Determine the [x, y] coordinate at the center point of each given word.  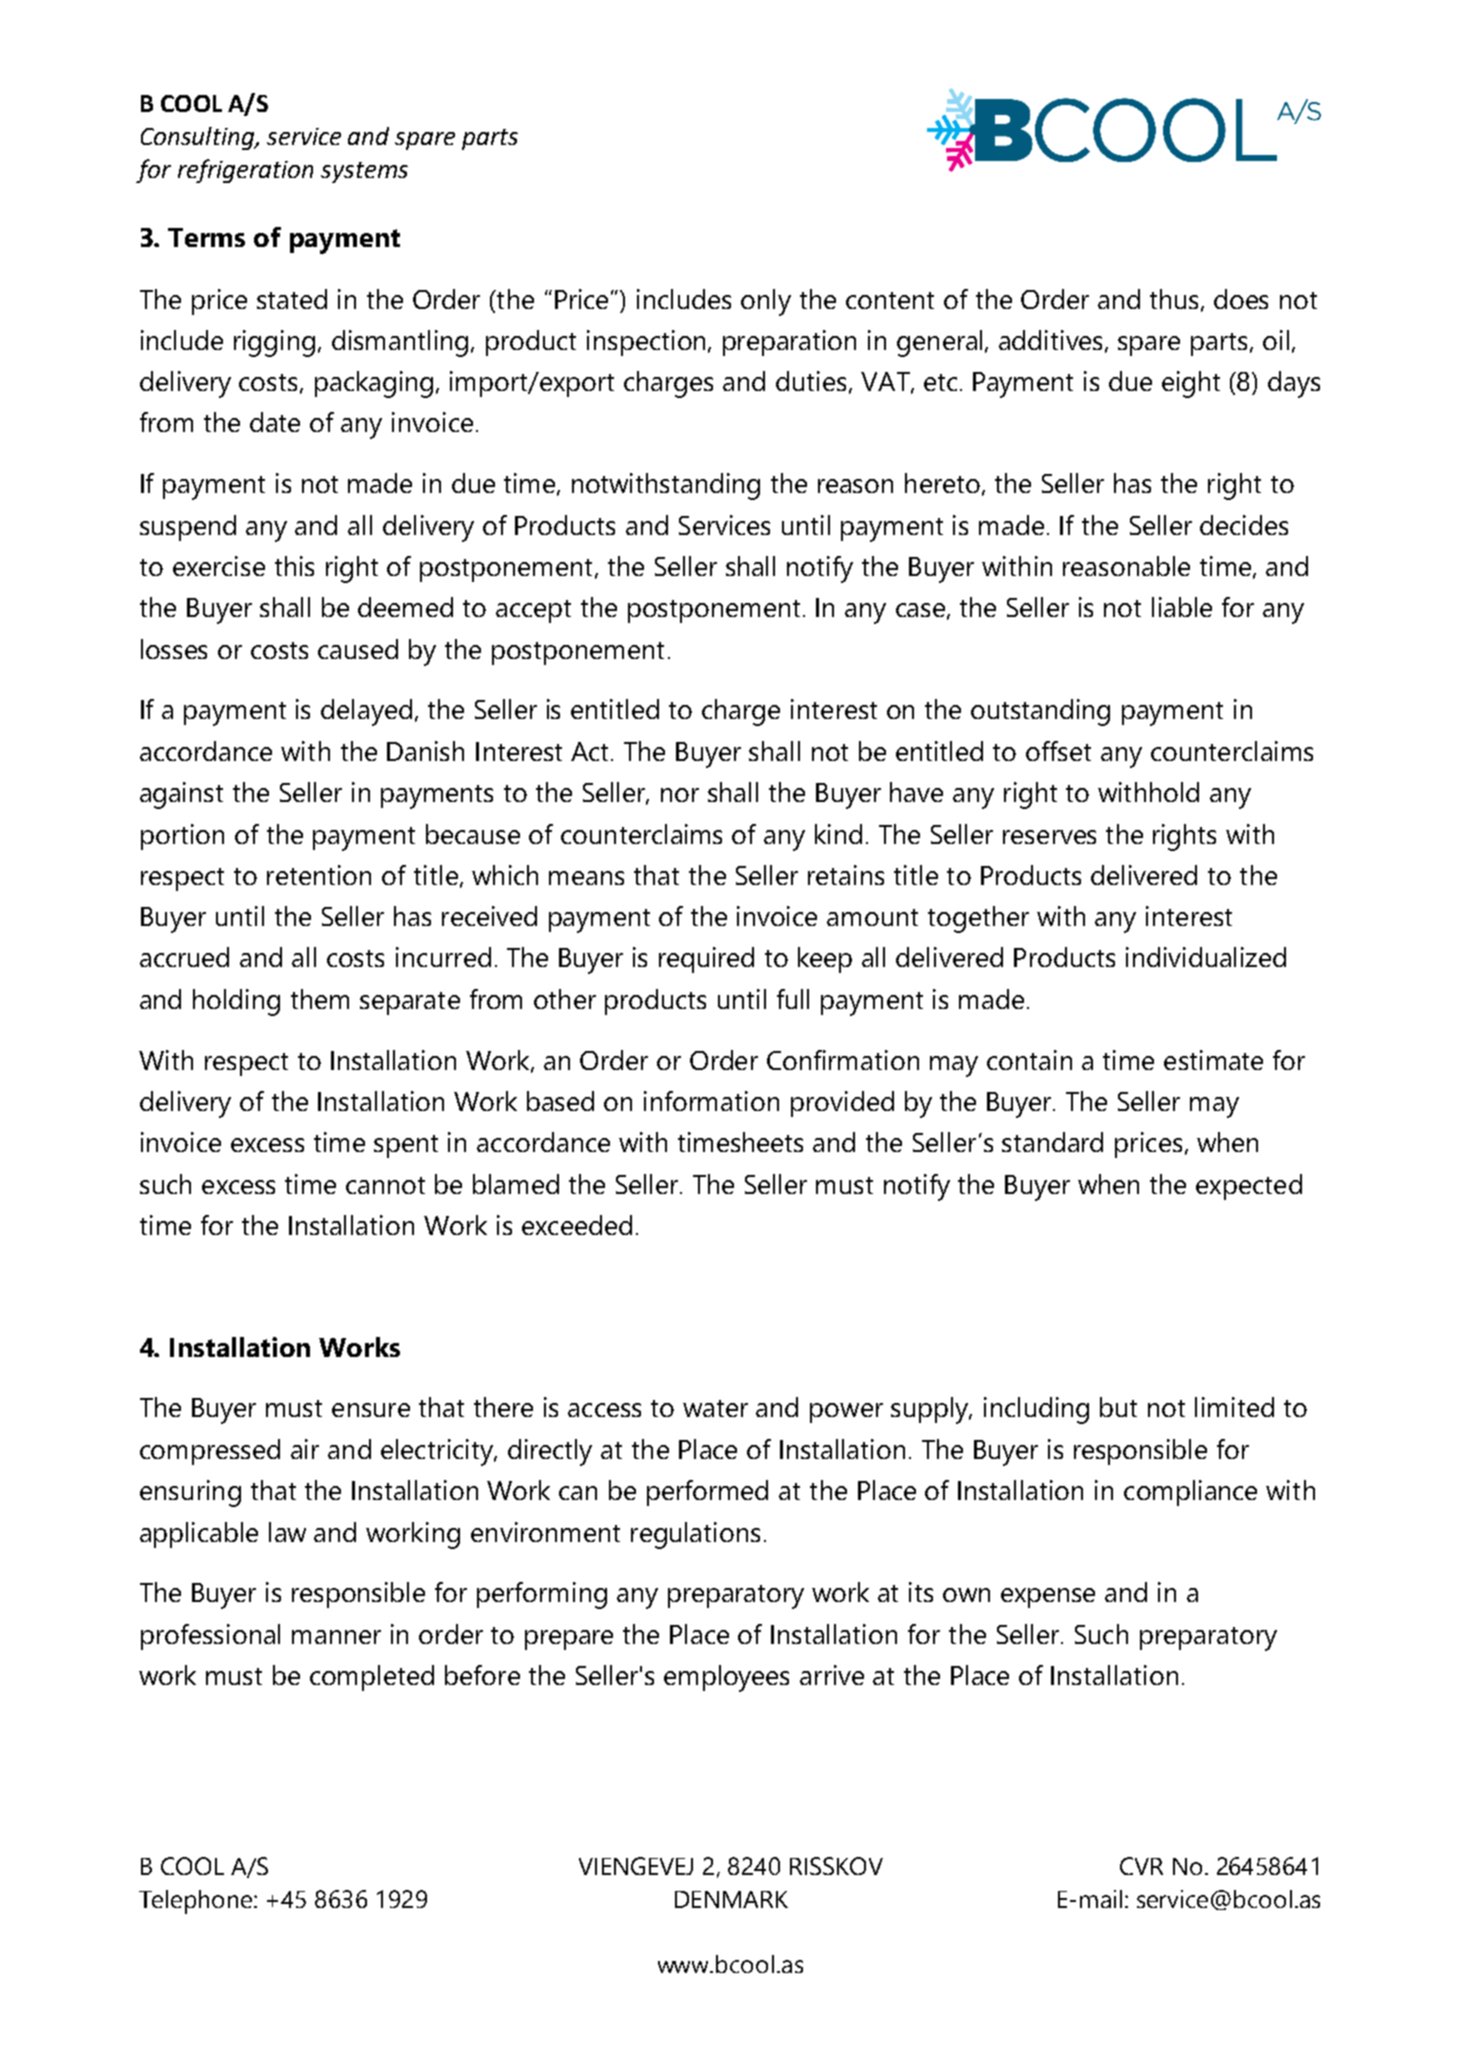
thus [1176, 300]
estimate [1213, 1060]
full [793, 999]
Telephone [197, 1902]
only [766, 302]
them [320, 999]
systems [364, 172]
